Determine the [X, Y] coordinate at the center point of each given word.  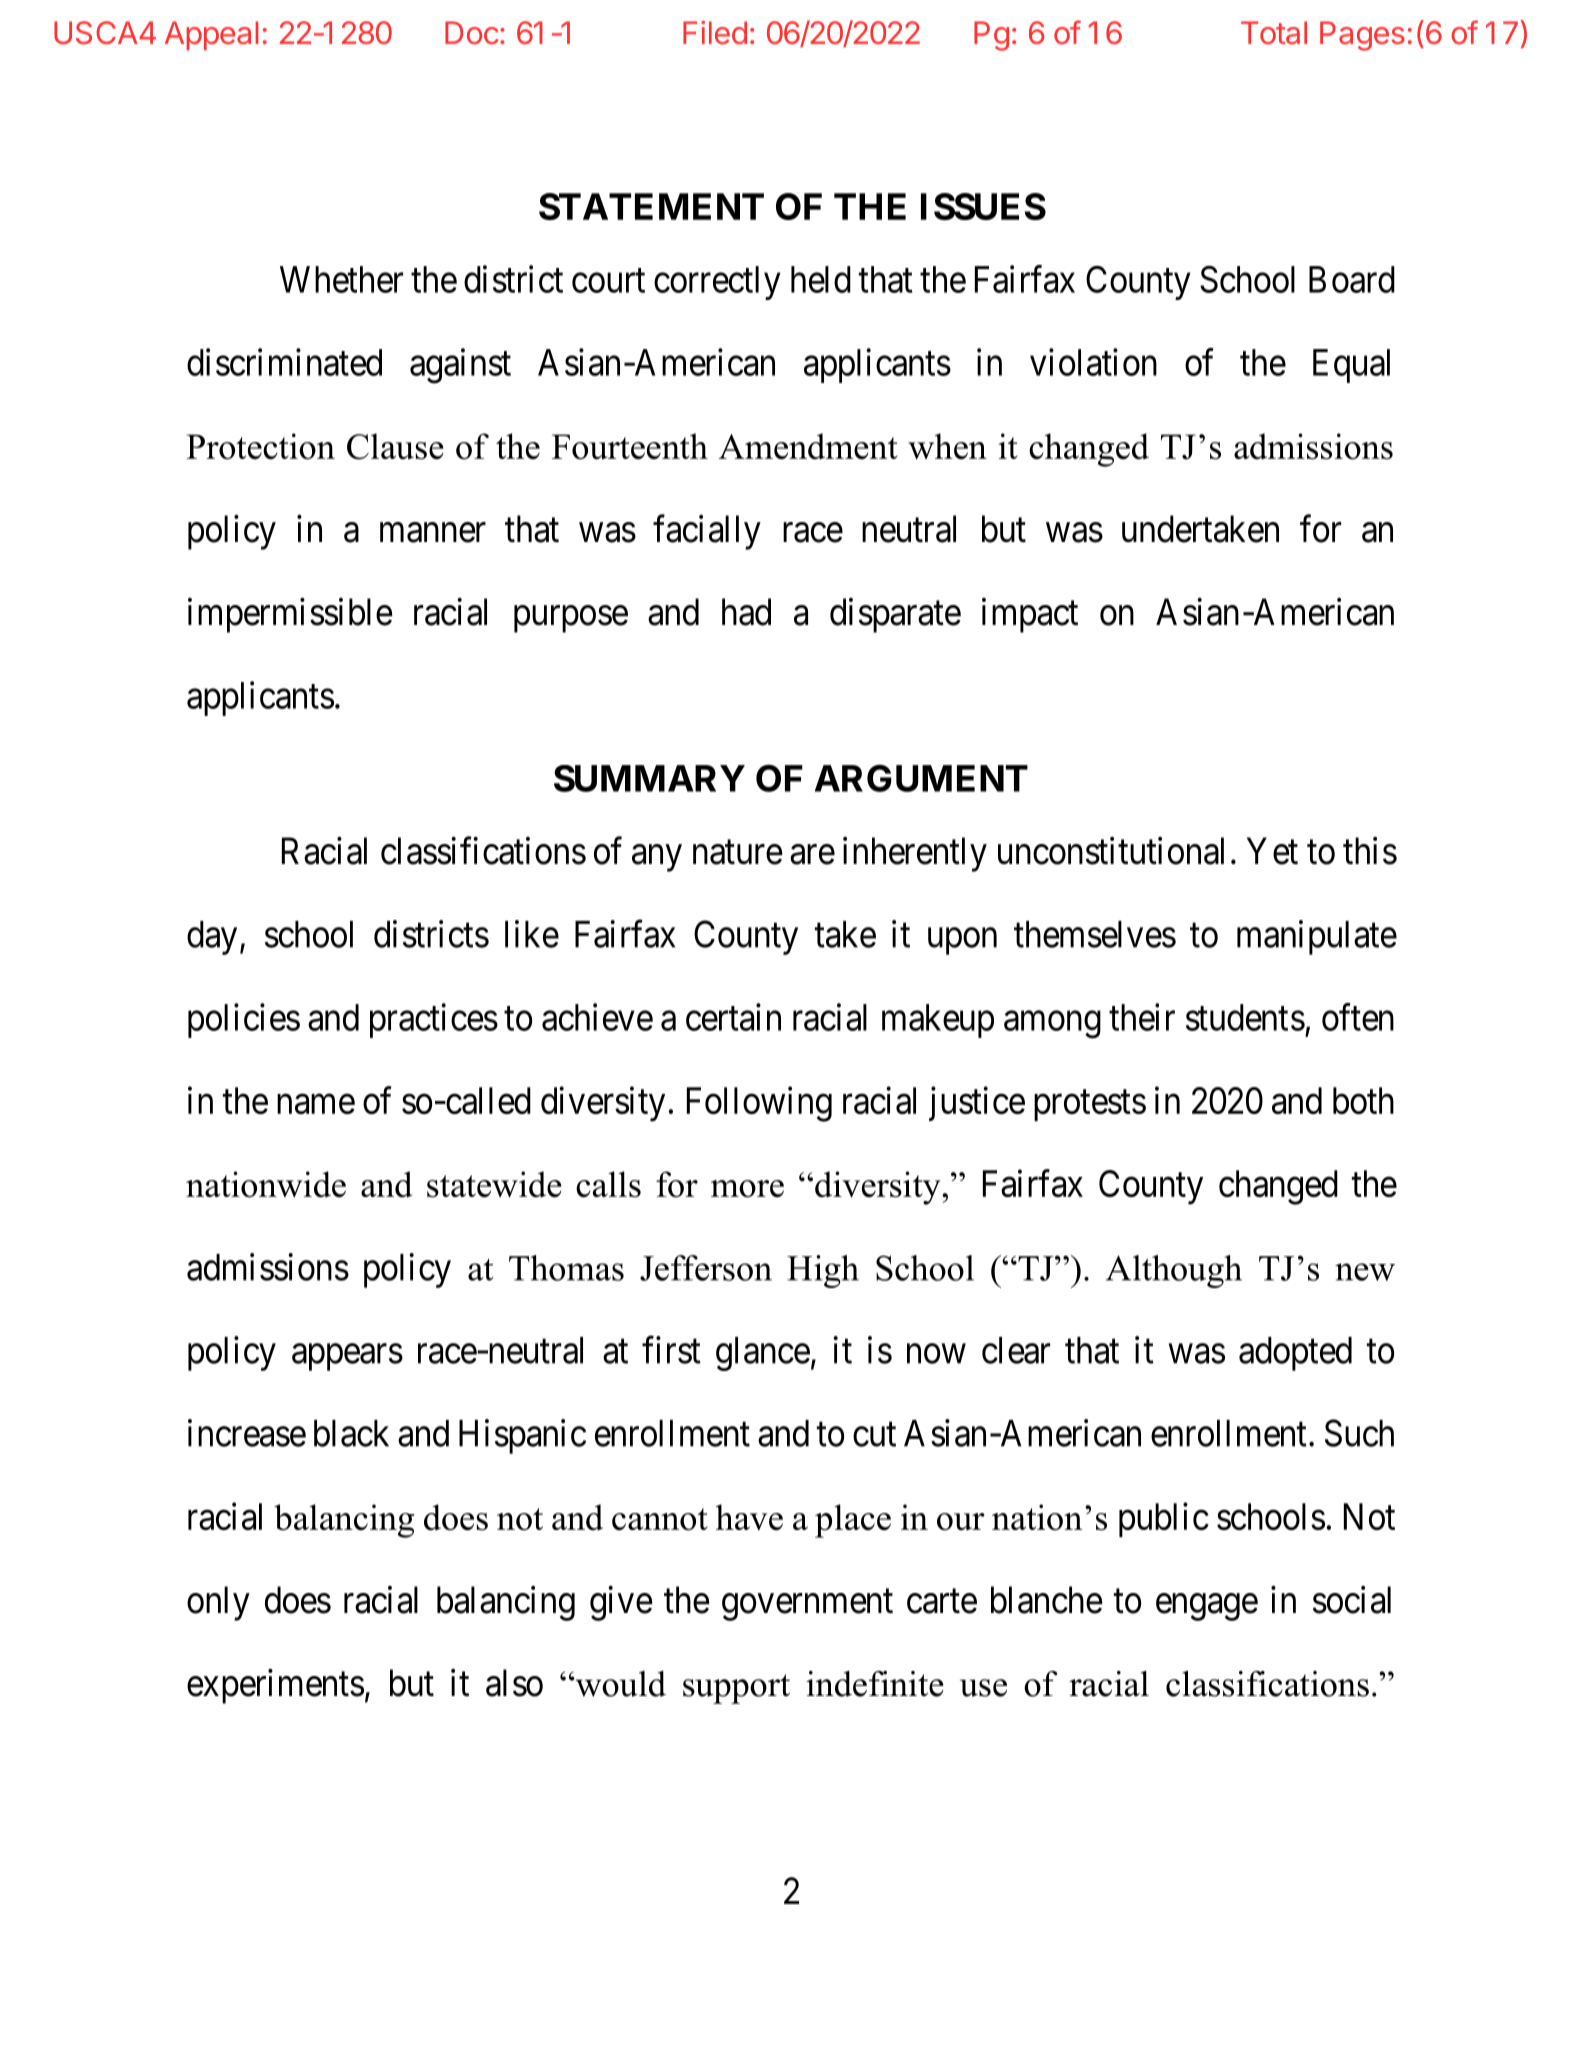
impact [1030, 615]
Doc [471, 32]
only [218, 1603]
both [1363, 1100]
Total [1274, 32]
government [807, 1605]
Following [759, 1104]
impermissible [290, 615]
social [1352, 1600]
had [746, 612]
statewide [494, 1184]
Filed [715, 32]
